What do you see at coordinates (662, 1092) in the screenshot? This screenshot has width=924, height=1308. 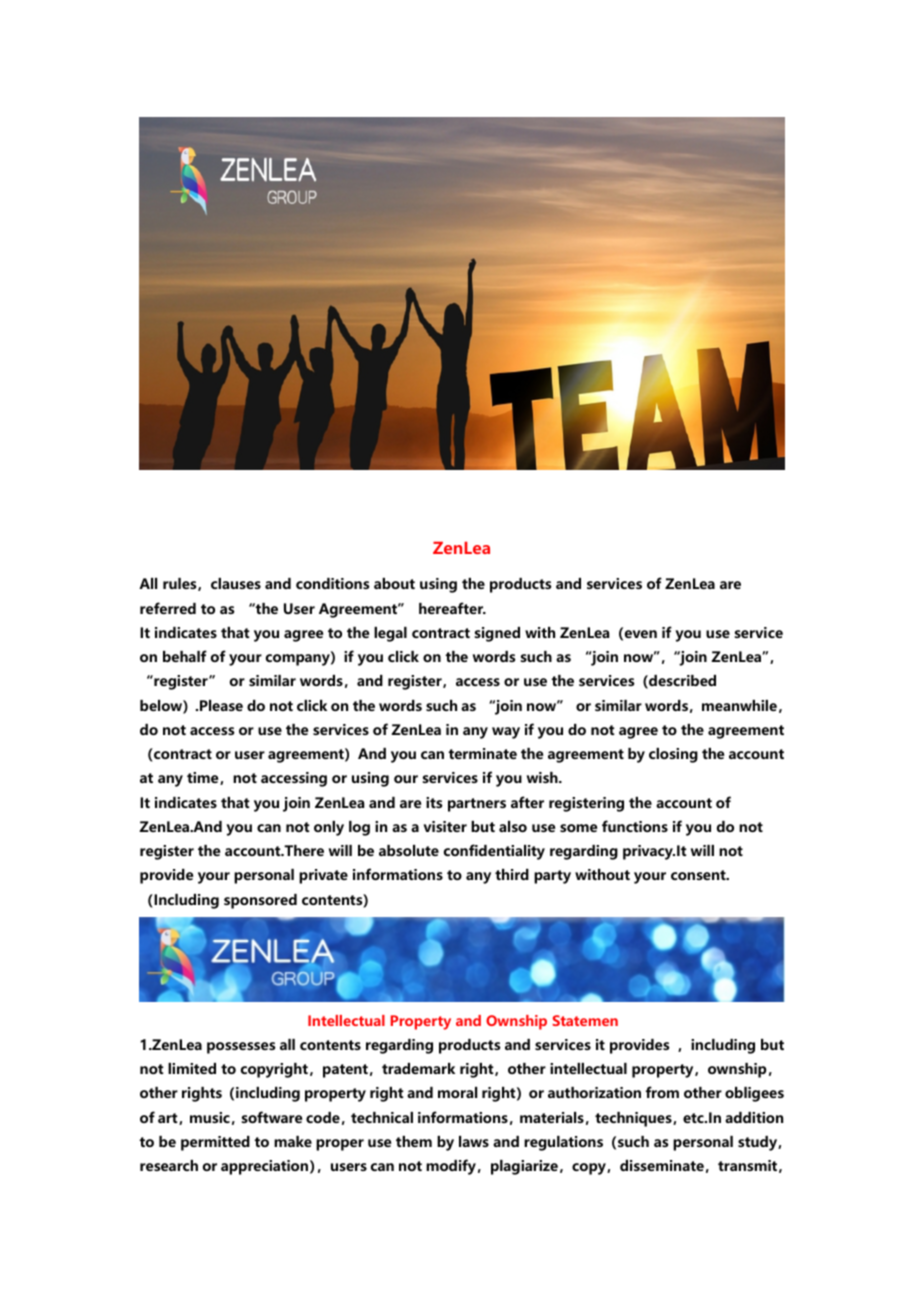 I see `from` at bounding box center [662, 1092].
